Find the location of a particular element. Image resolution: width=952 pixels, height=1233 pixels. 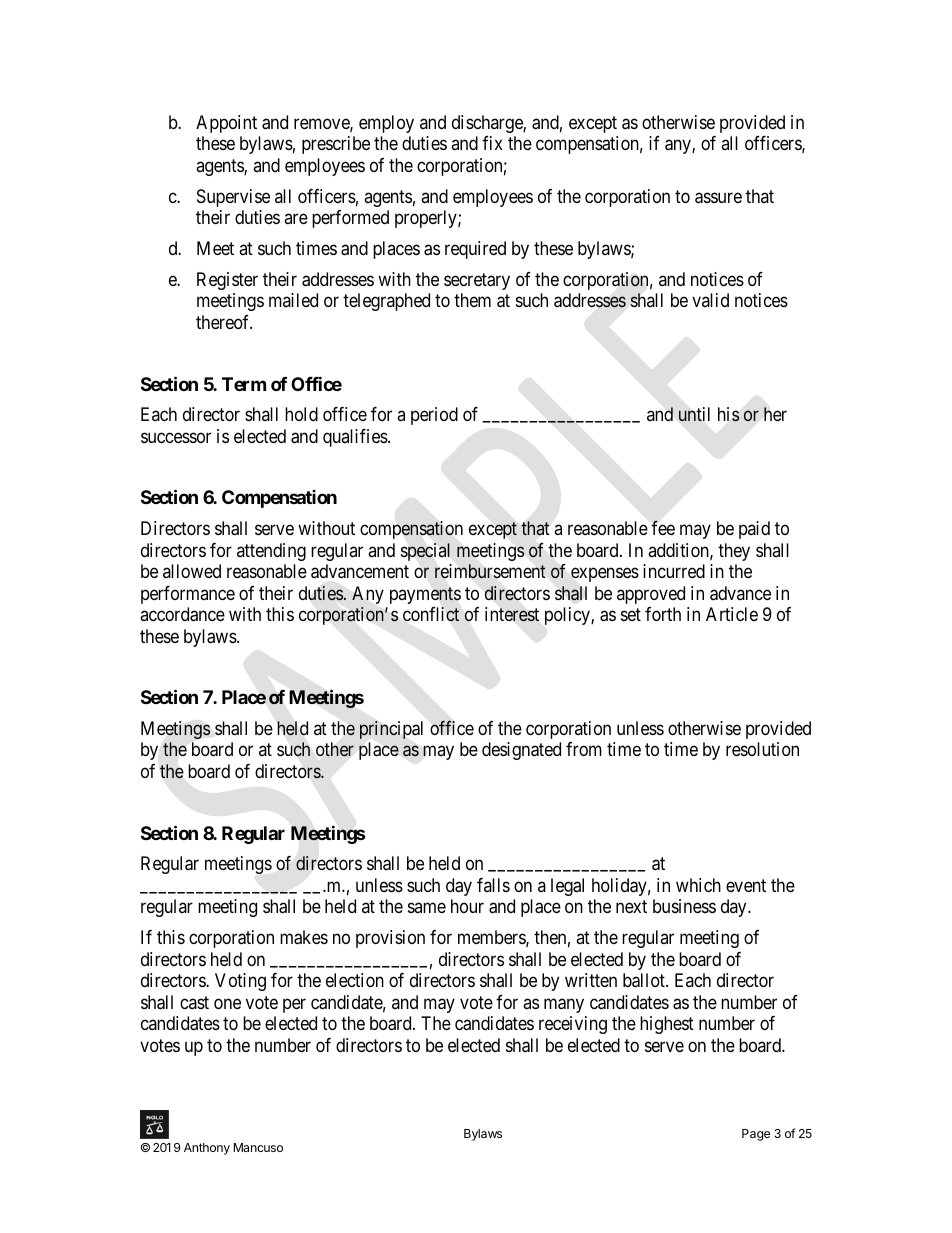

conflict is located at coordinates (431, 614).
